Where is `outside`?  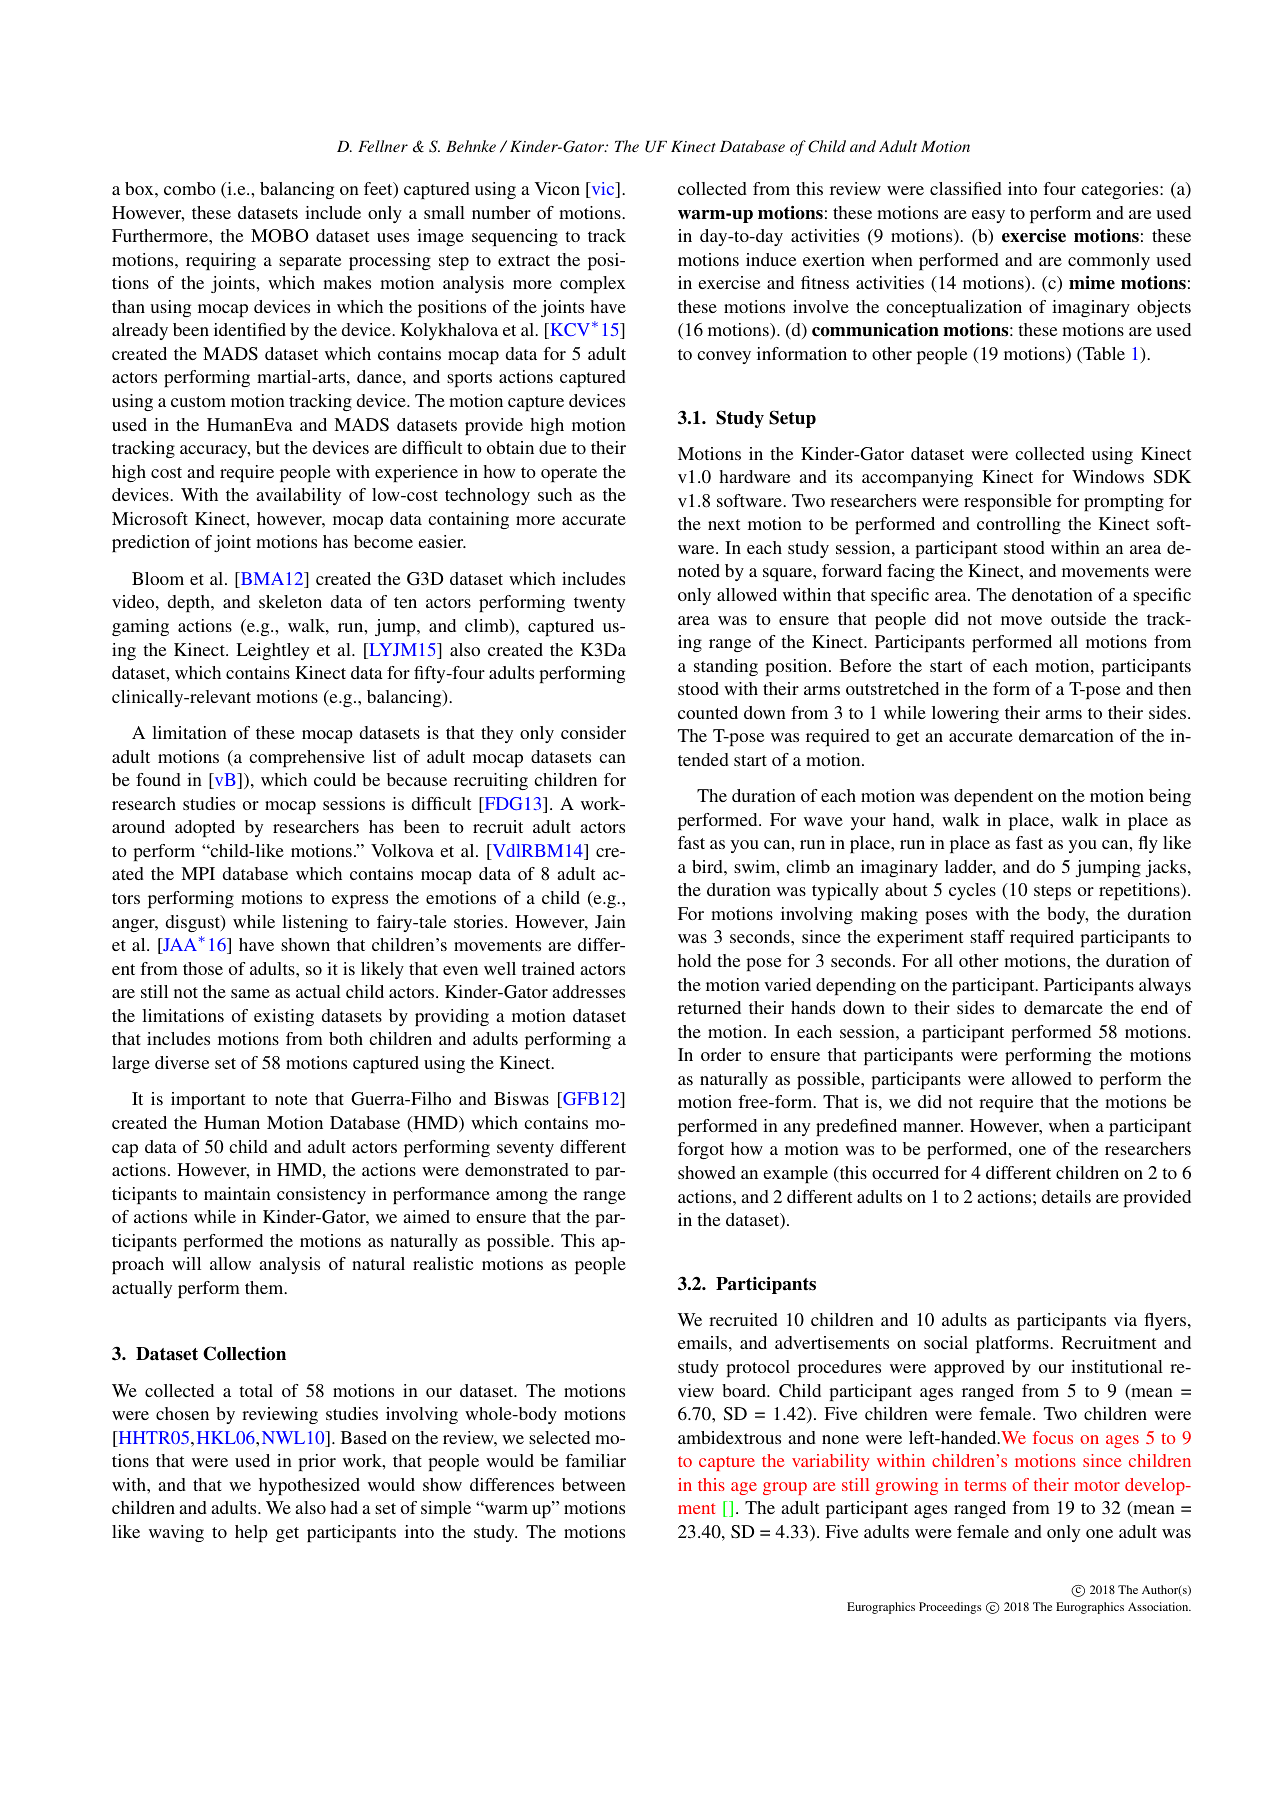
outside is located at coordinates (1078, 618).
